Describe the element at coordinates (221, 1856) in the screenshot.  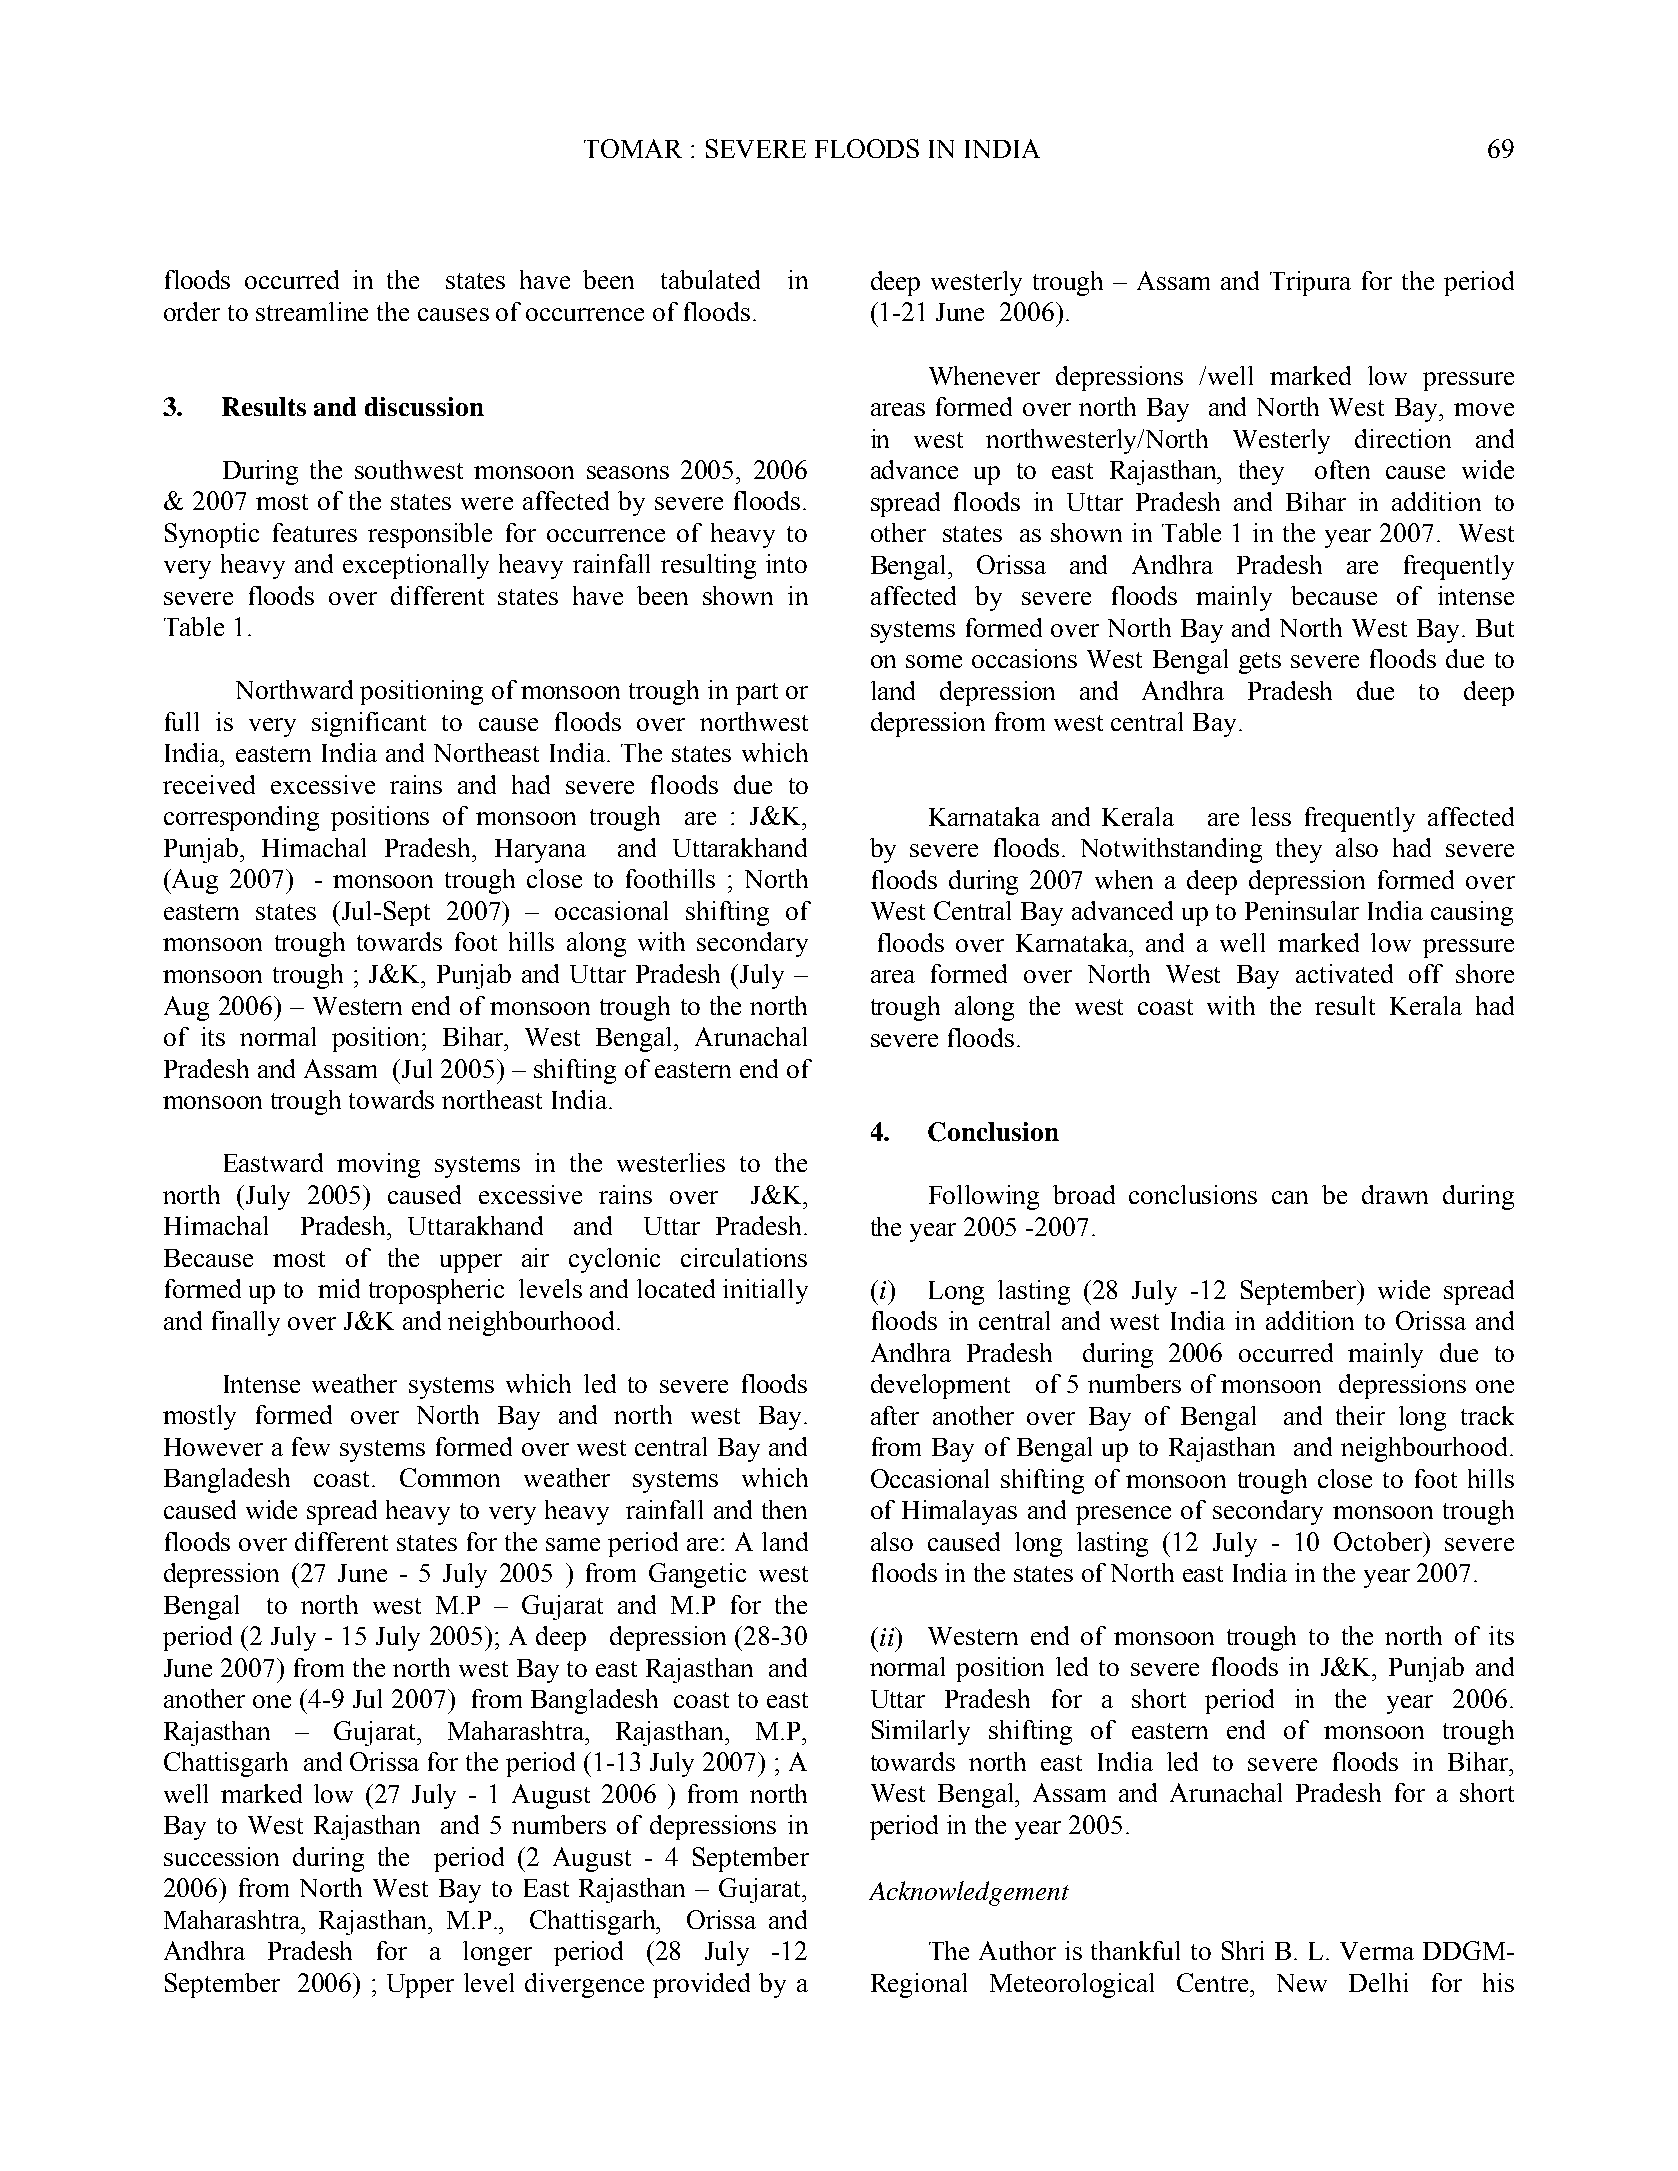
I see `succession` at that location.
